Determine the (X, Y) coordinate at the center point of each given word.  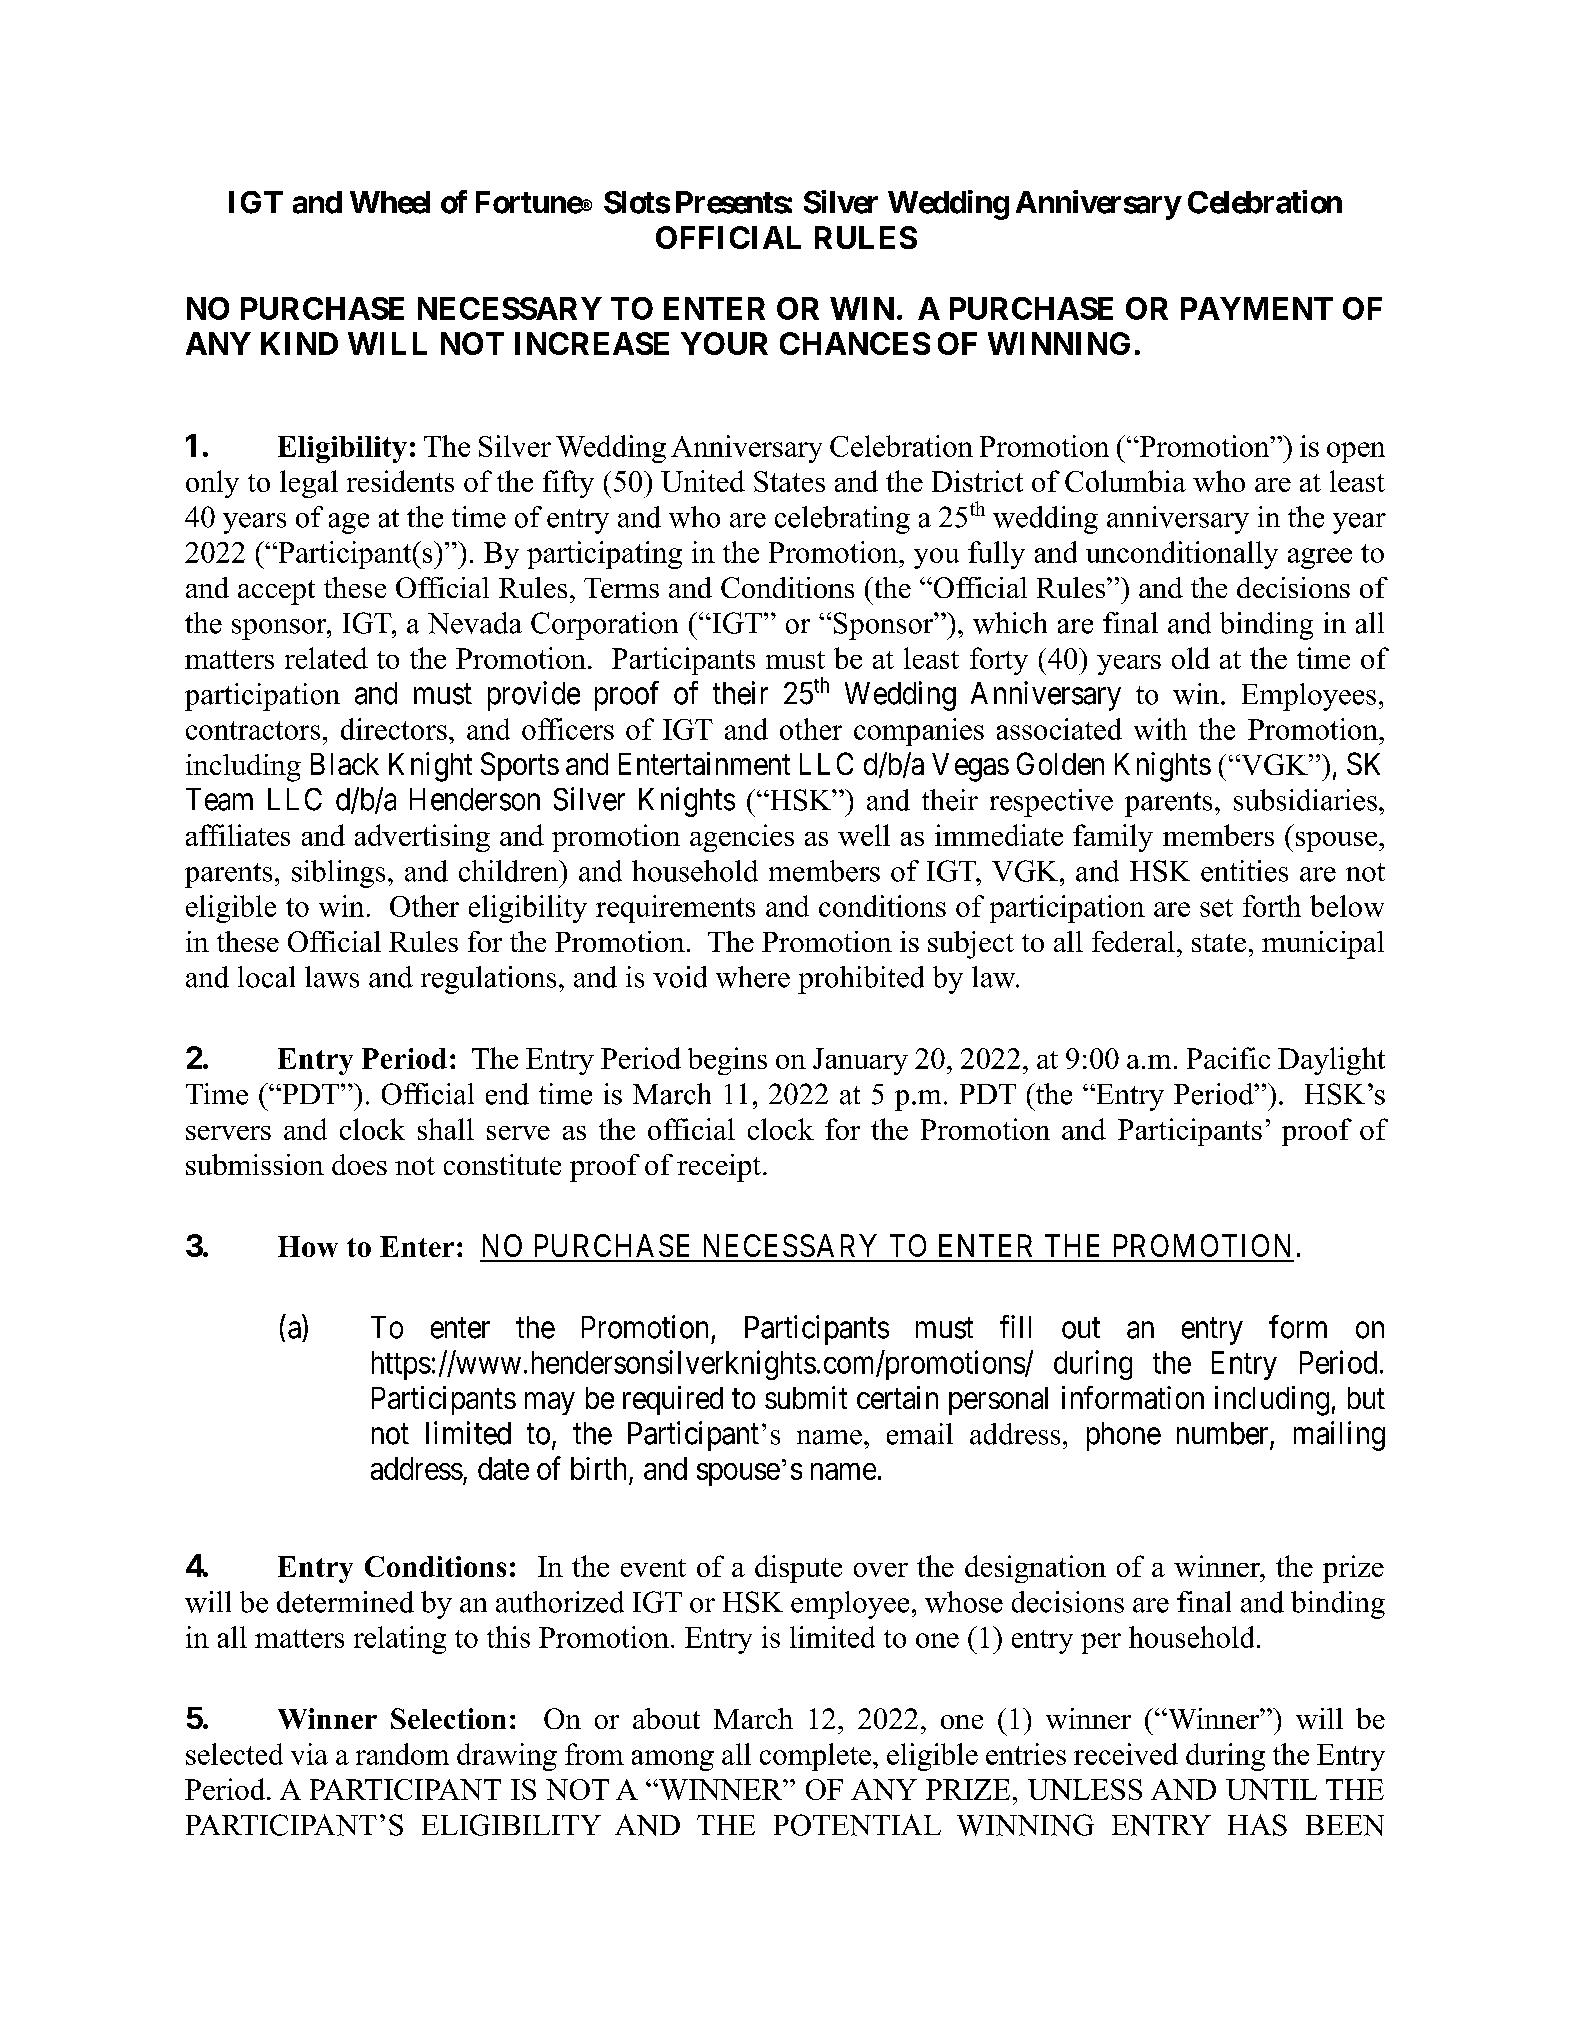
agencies (742, 838)
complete (815, 1757)
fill (1015, 1326)
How (308, 1246)
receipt (719, 1168)
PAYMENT (1257, 308)
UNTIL (1271, 1789)
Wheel (390, 202)
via (309, 1754)
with (1160, 729)
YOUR (724, 343)
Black (345, 764)
